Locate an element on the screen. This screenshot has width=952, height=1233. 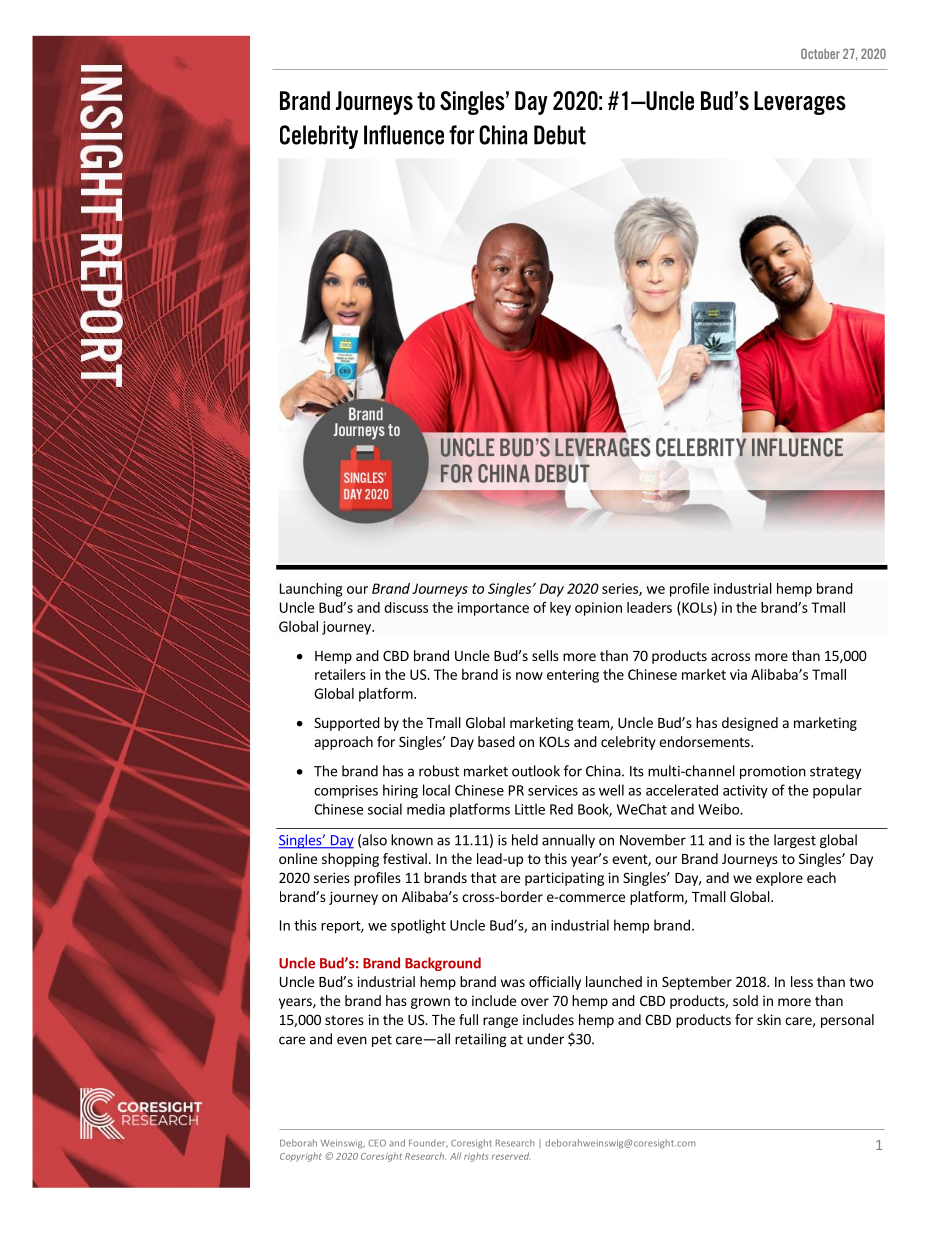
opinion is located at coordinates (598, 609).
